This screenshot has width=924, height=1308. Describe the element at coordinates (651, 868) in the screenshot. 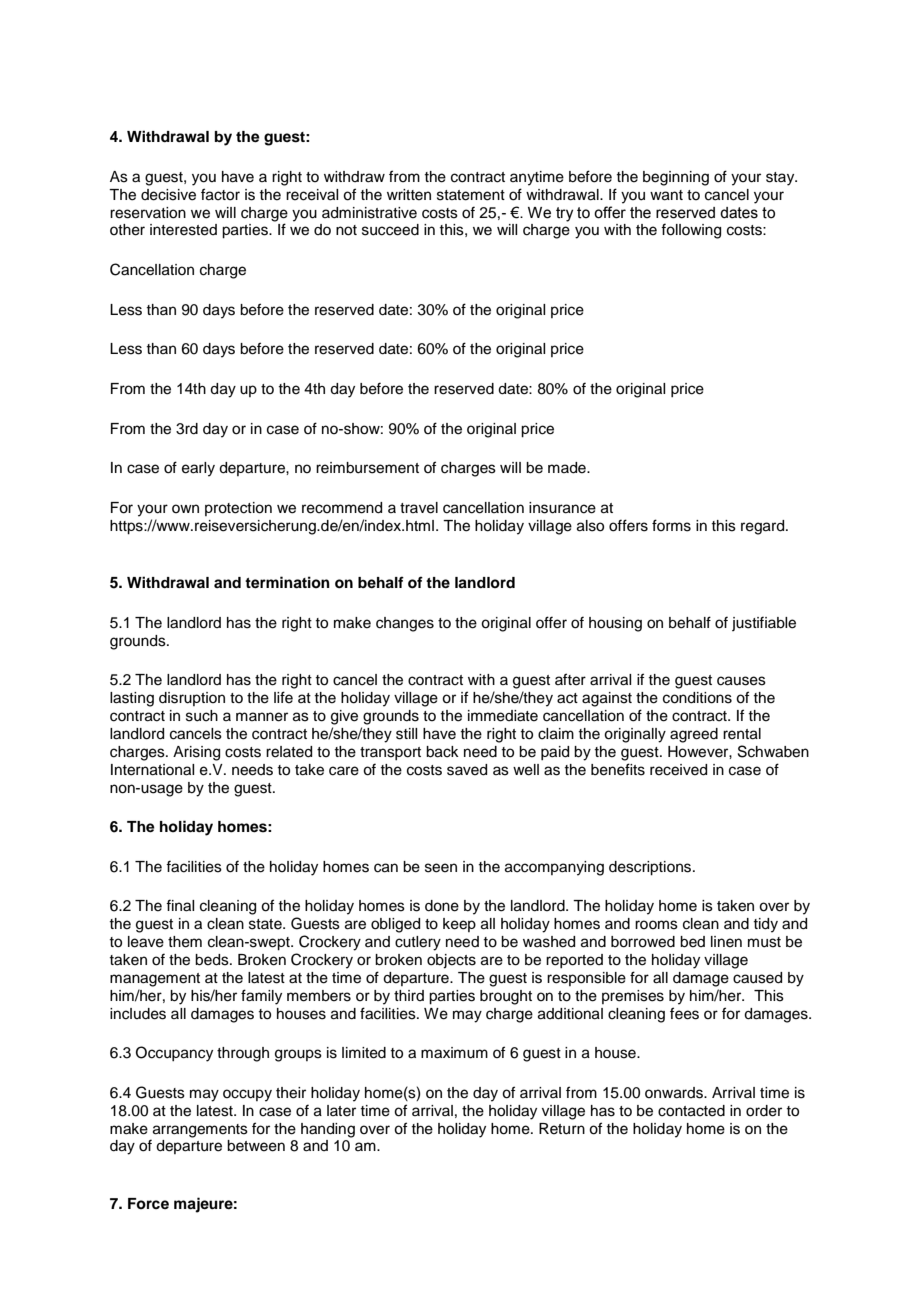

I see `descriptions` at that location.
